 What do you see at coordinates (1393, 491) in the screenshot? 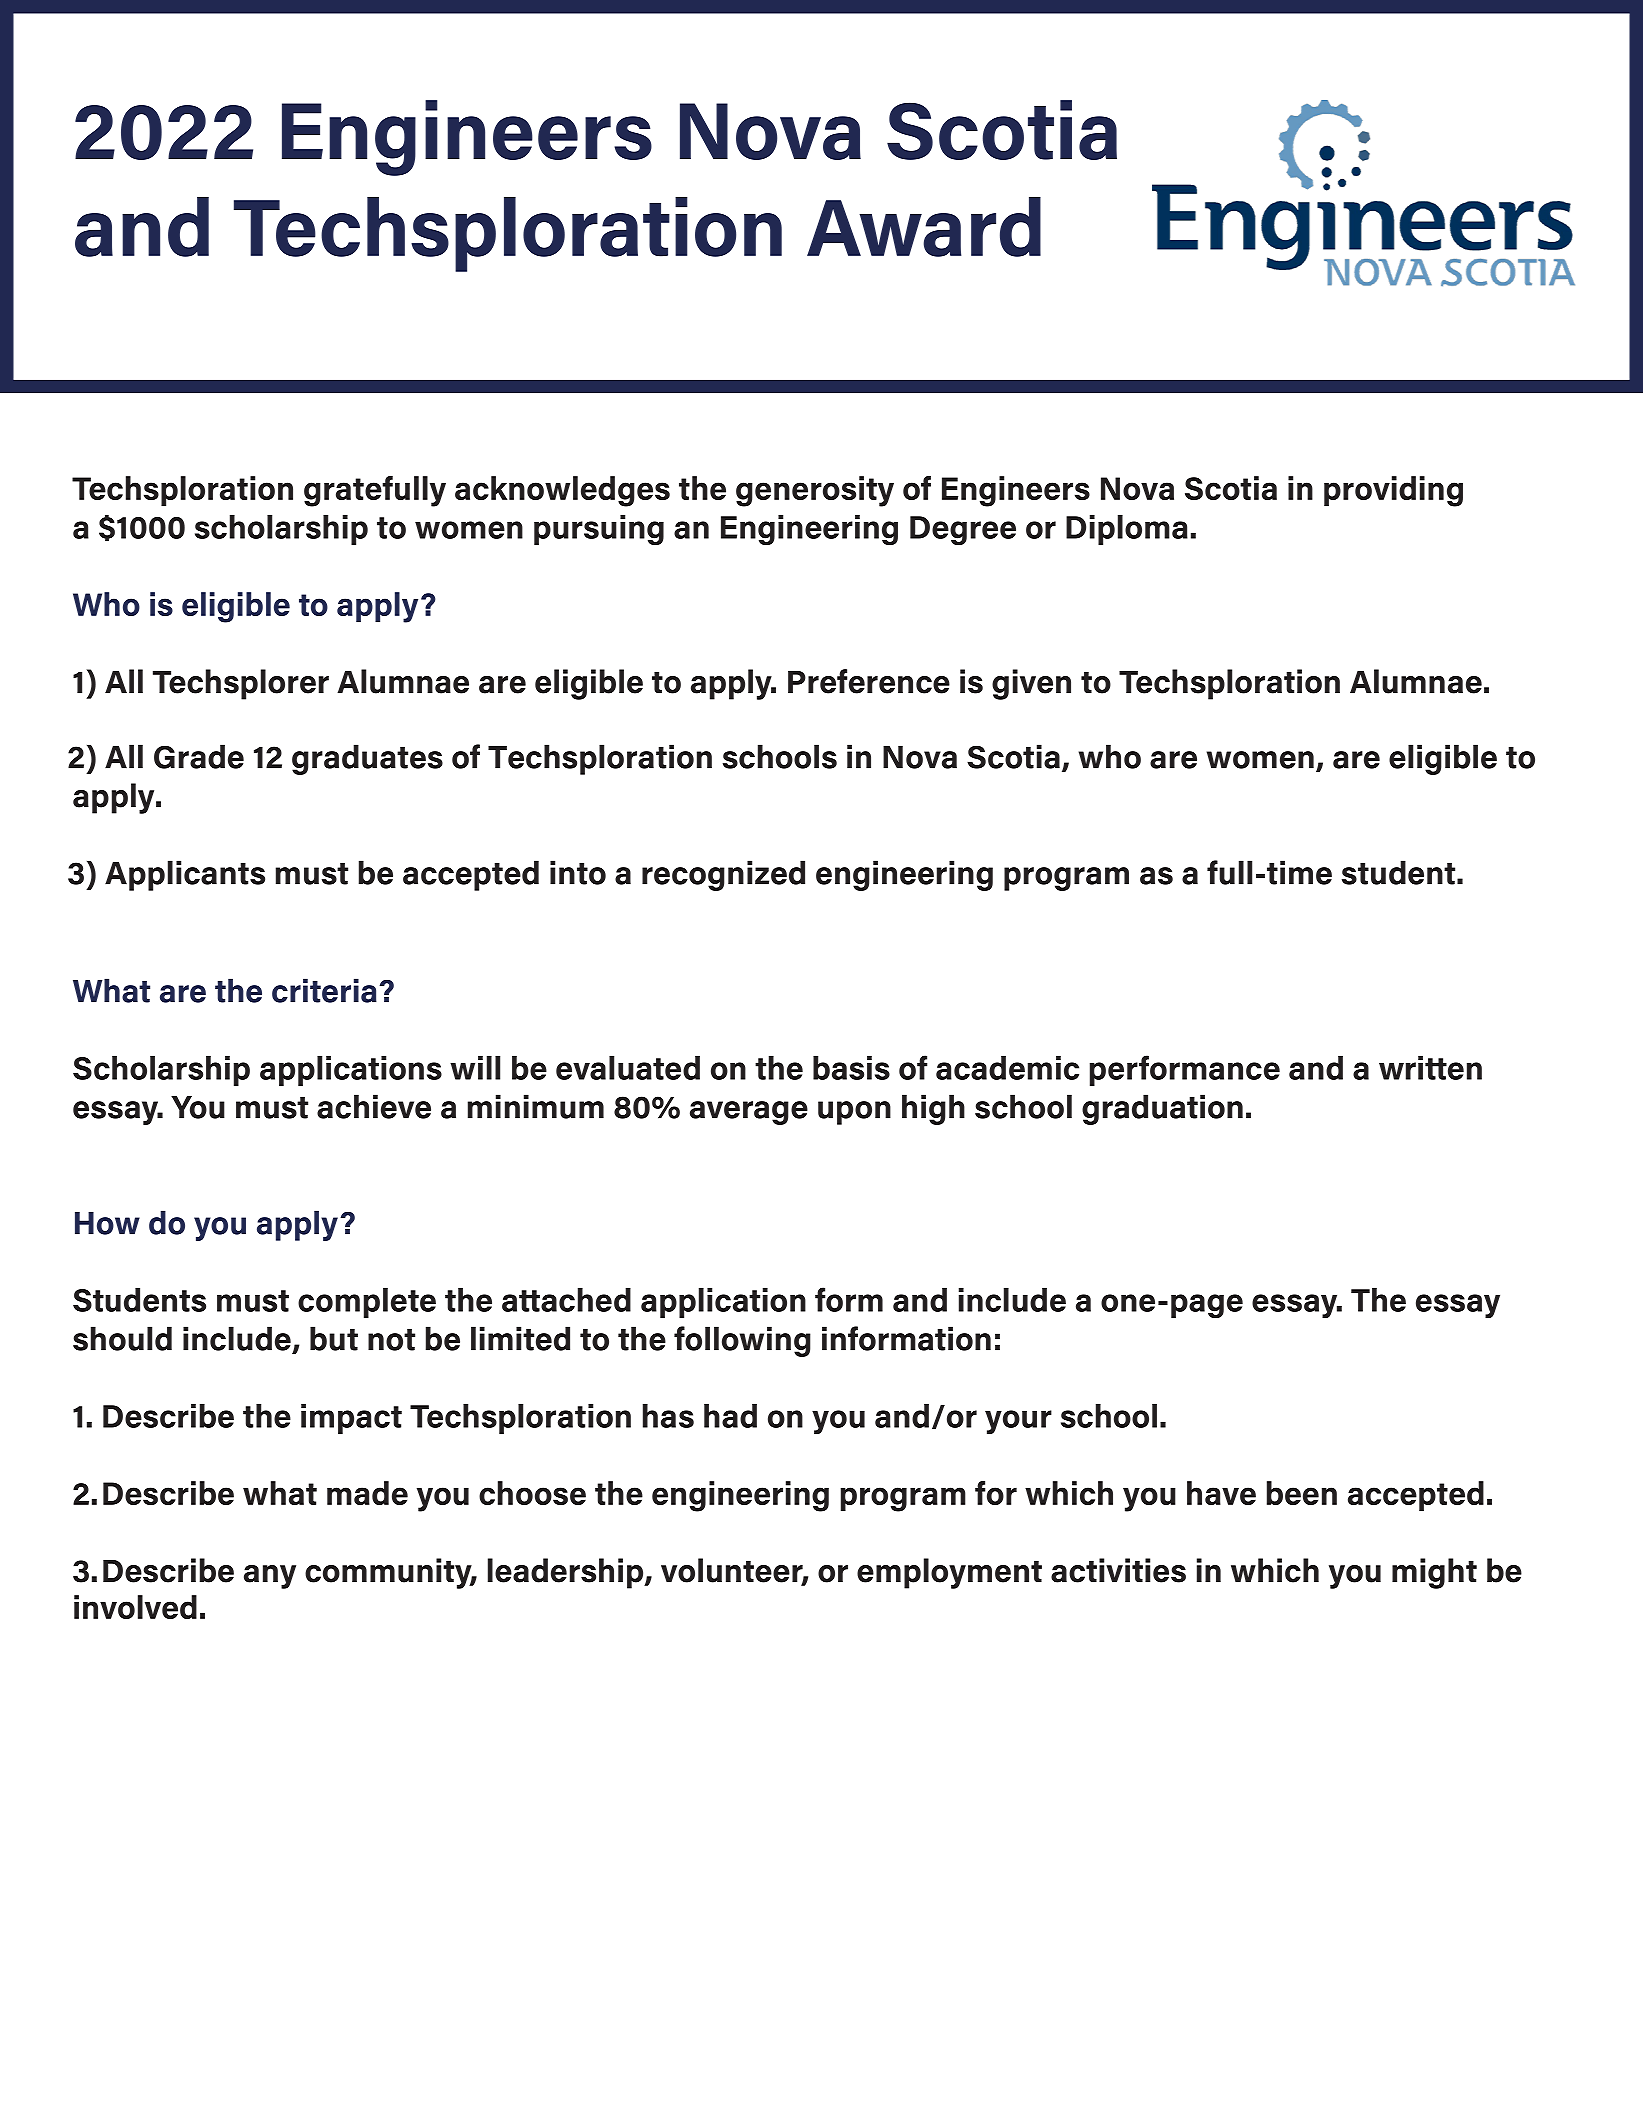
I see `providing` at bounding box center [1393, 491].
